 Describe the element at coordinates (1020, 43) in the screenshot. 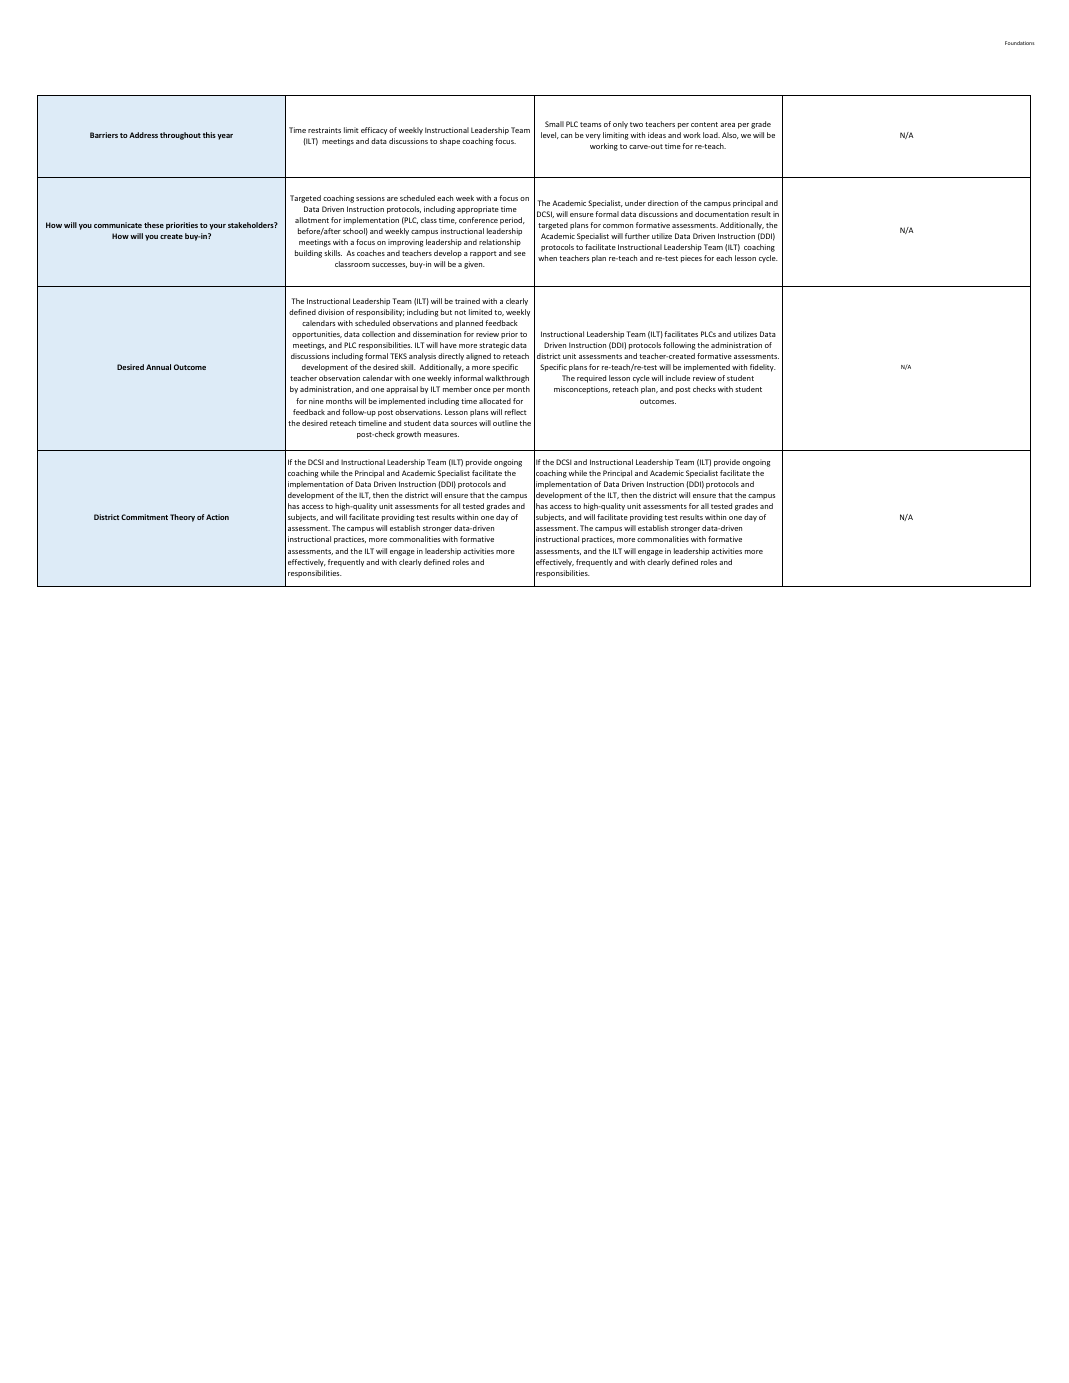

I see `Foundations` at that location.
